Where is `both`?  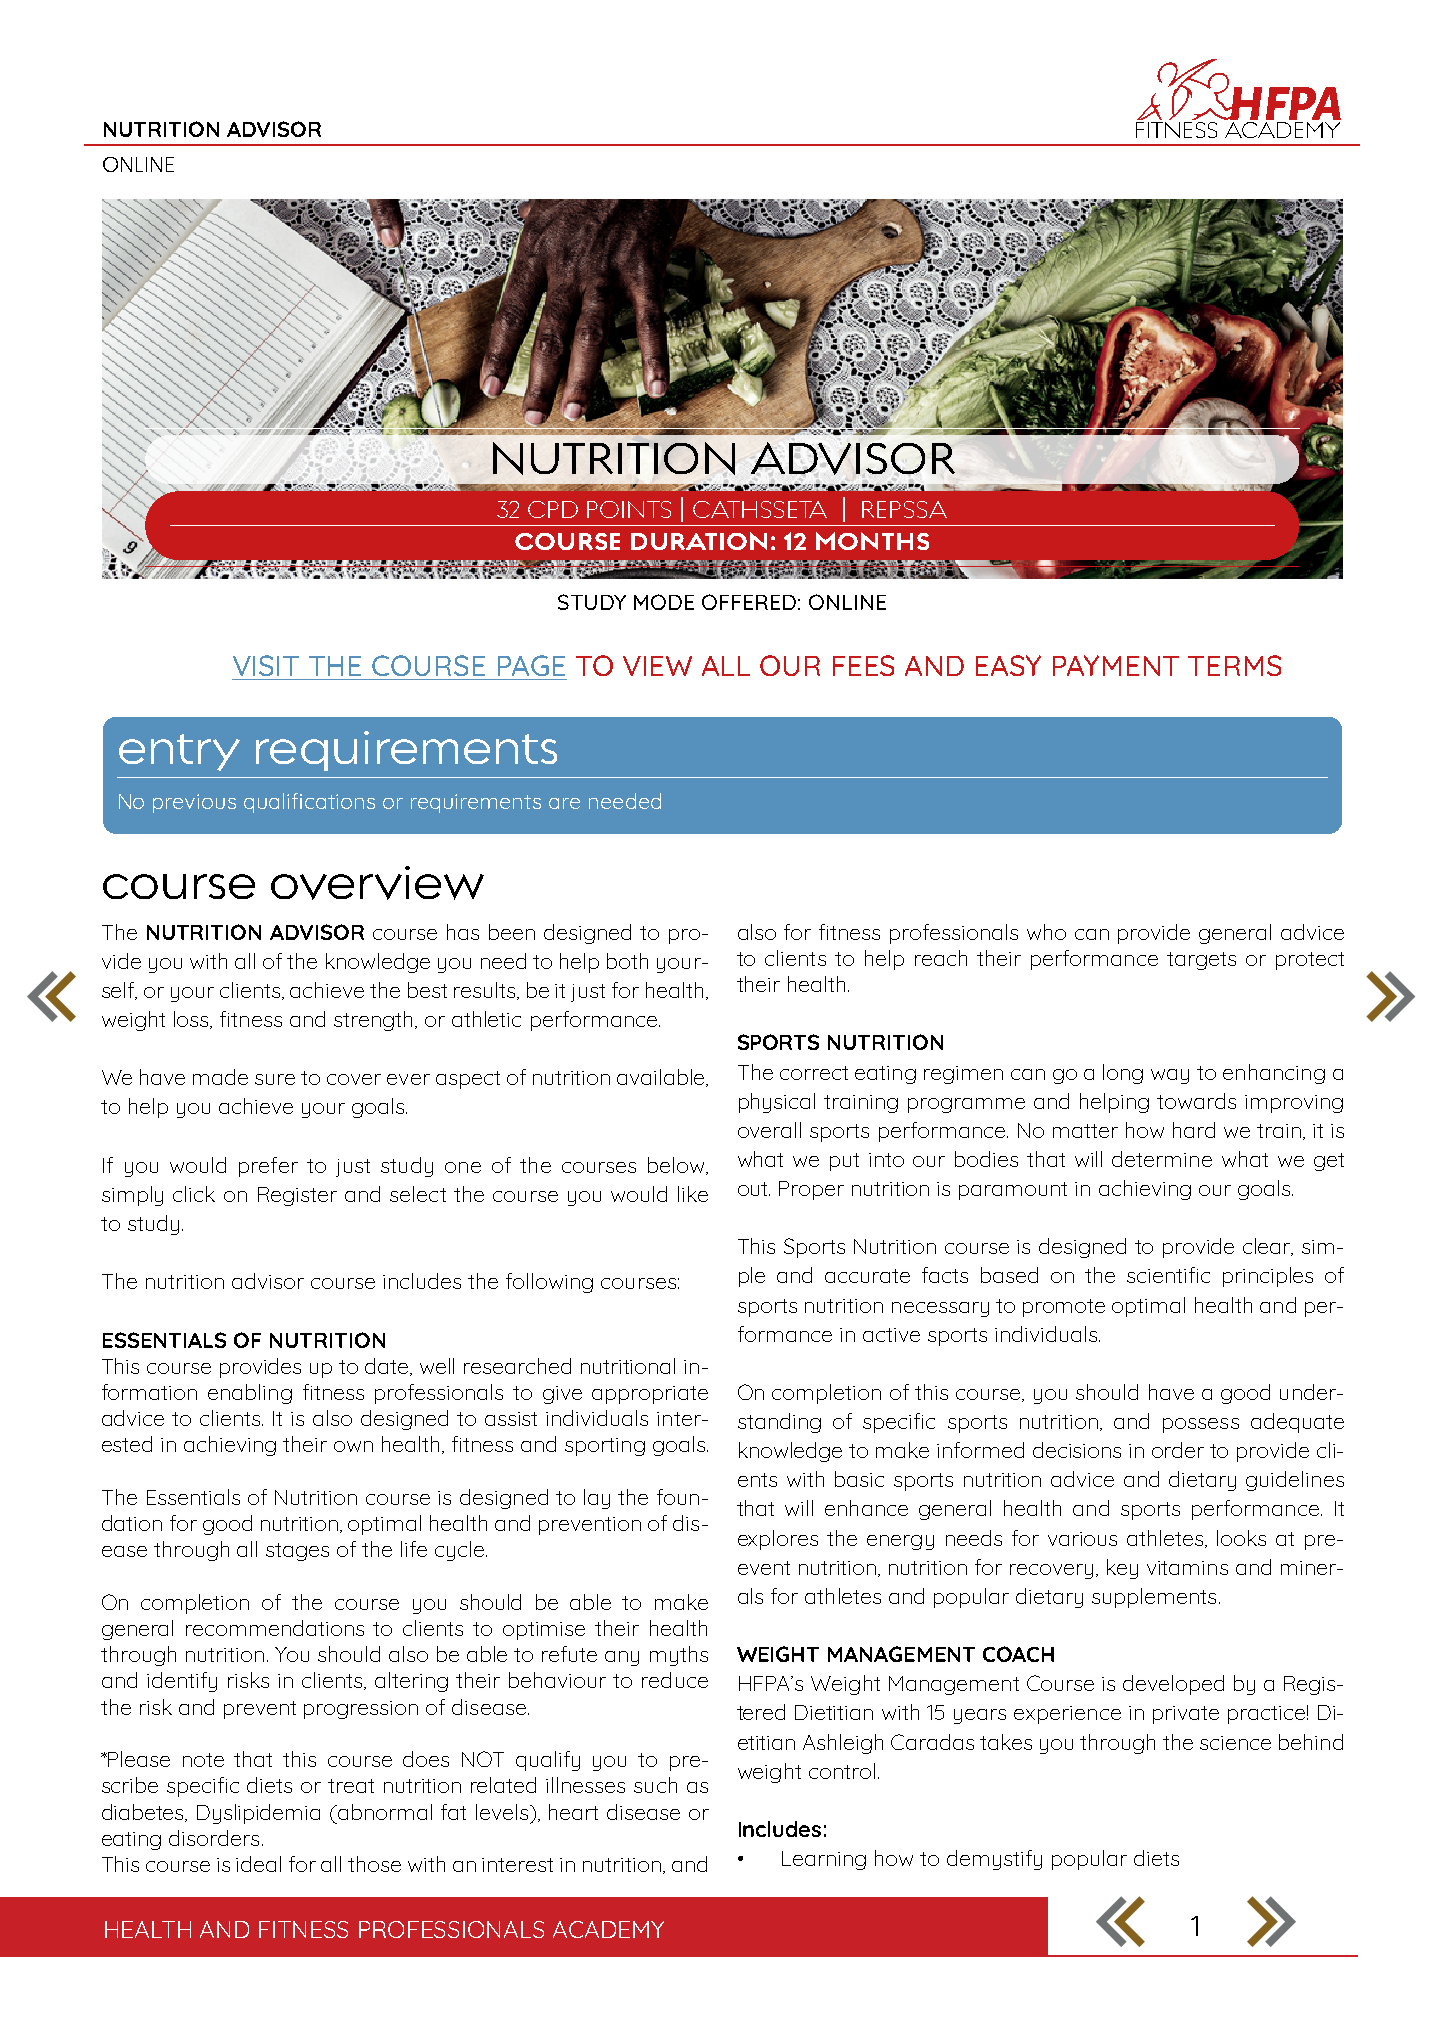
both is located at coordinates (627, 961).
